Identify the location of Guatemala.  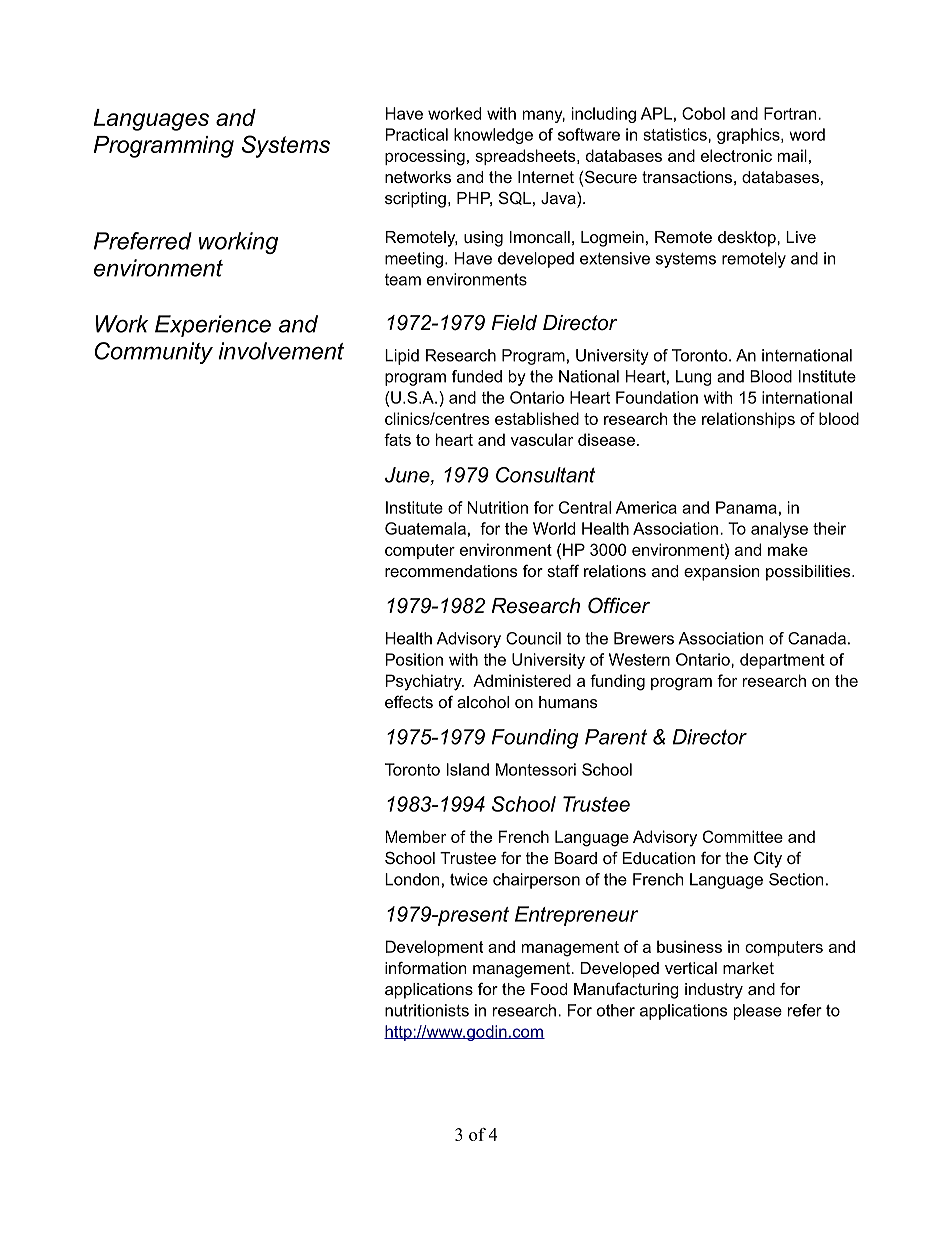
(425, 528).
